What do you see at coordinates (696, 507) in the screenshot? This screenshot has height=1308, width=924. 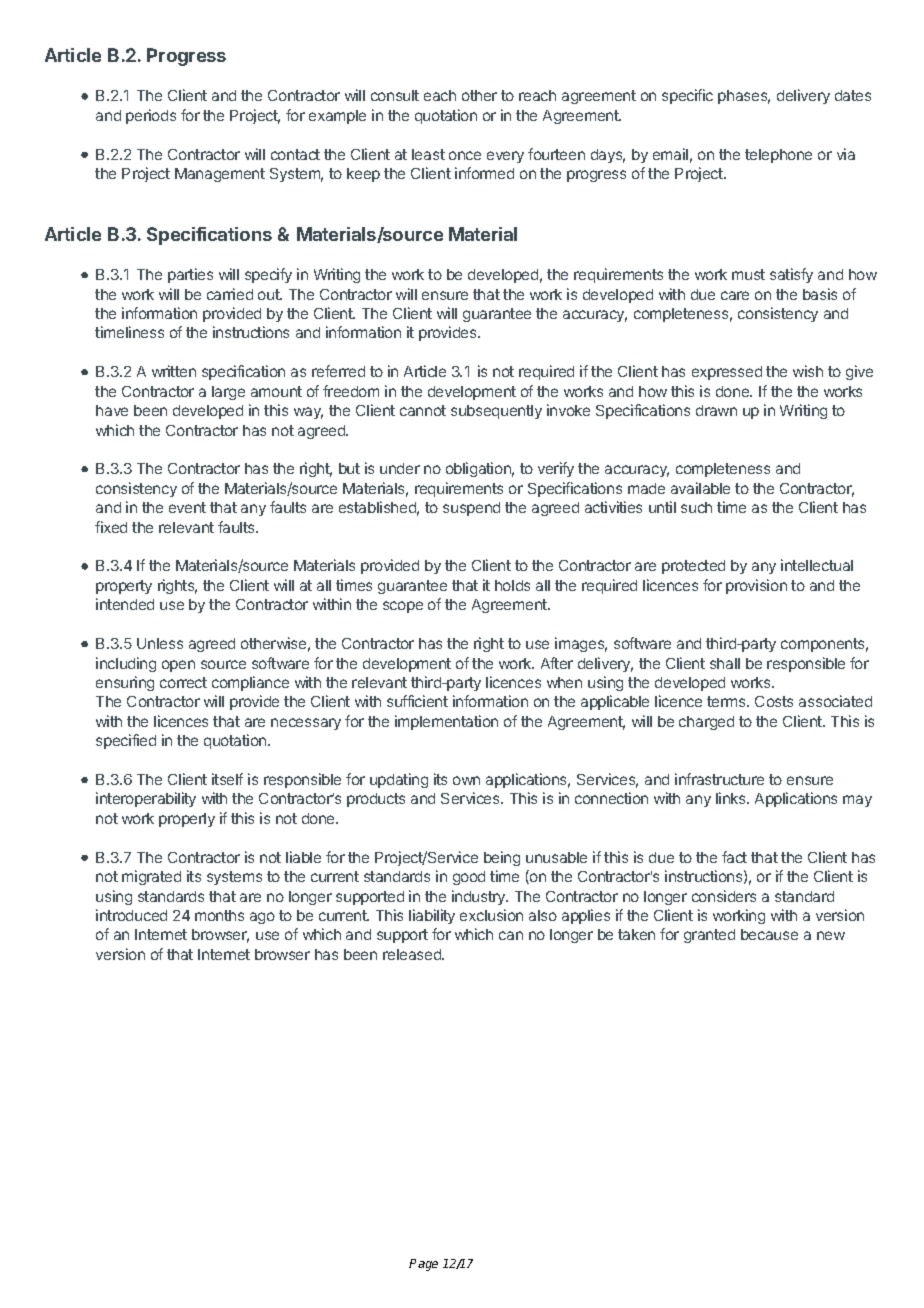 I see `such` at bounding box center [696, 507].
